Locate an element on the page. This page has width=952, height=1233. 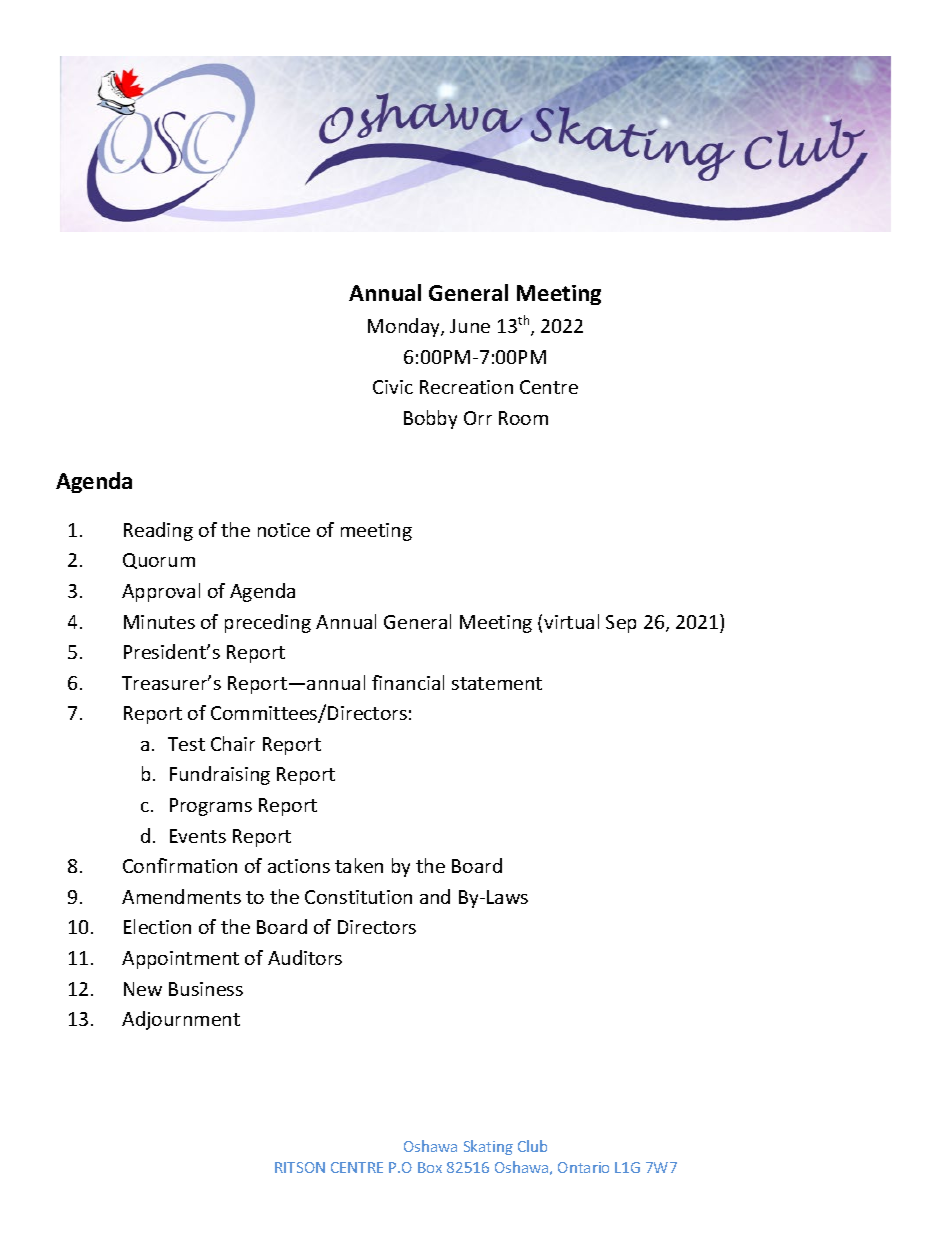
Test is located at coordinates (186, 744).
